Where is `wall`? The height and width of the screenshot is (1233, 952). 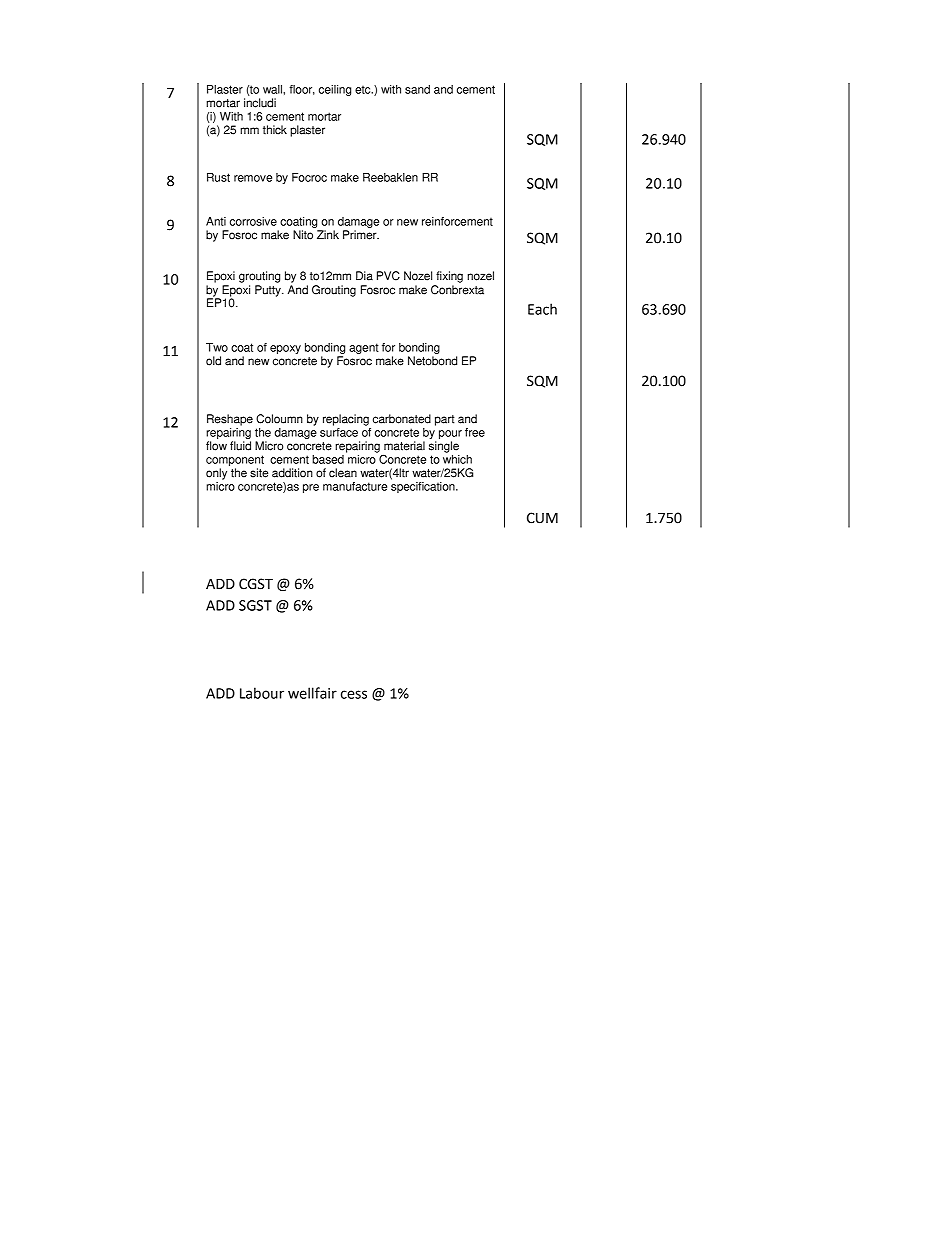
wall is located at coordinates (273, 89).
